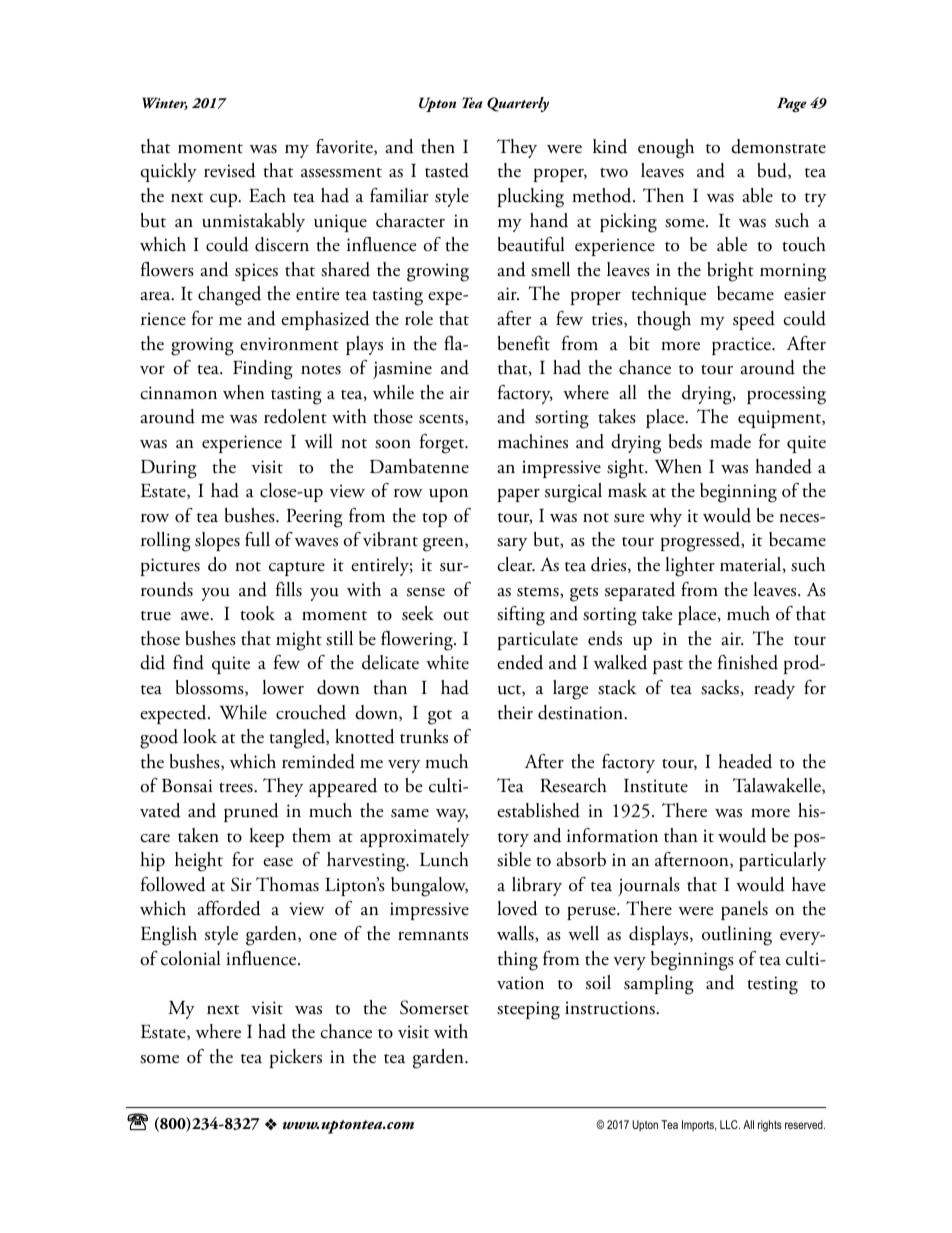 Image resolution: width=952 pixels, height=1233 pixels. Describe the element at coordinates (257, 613) in the document. I see `took` at that location.
